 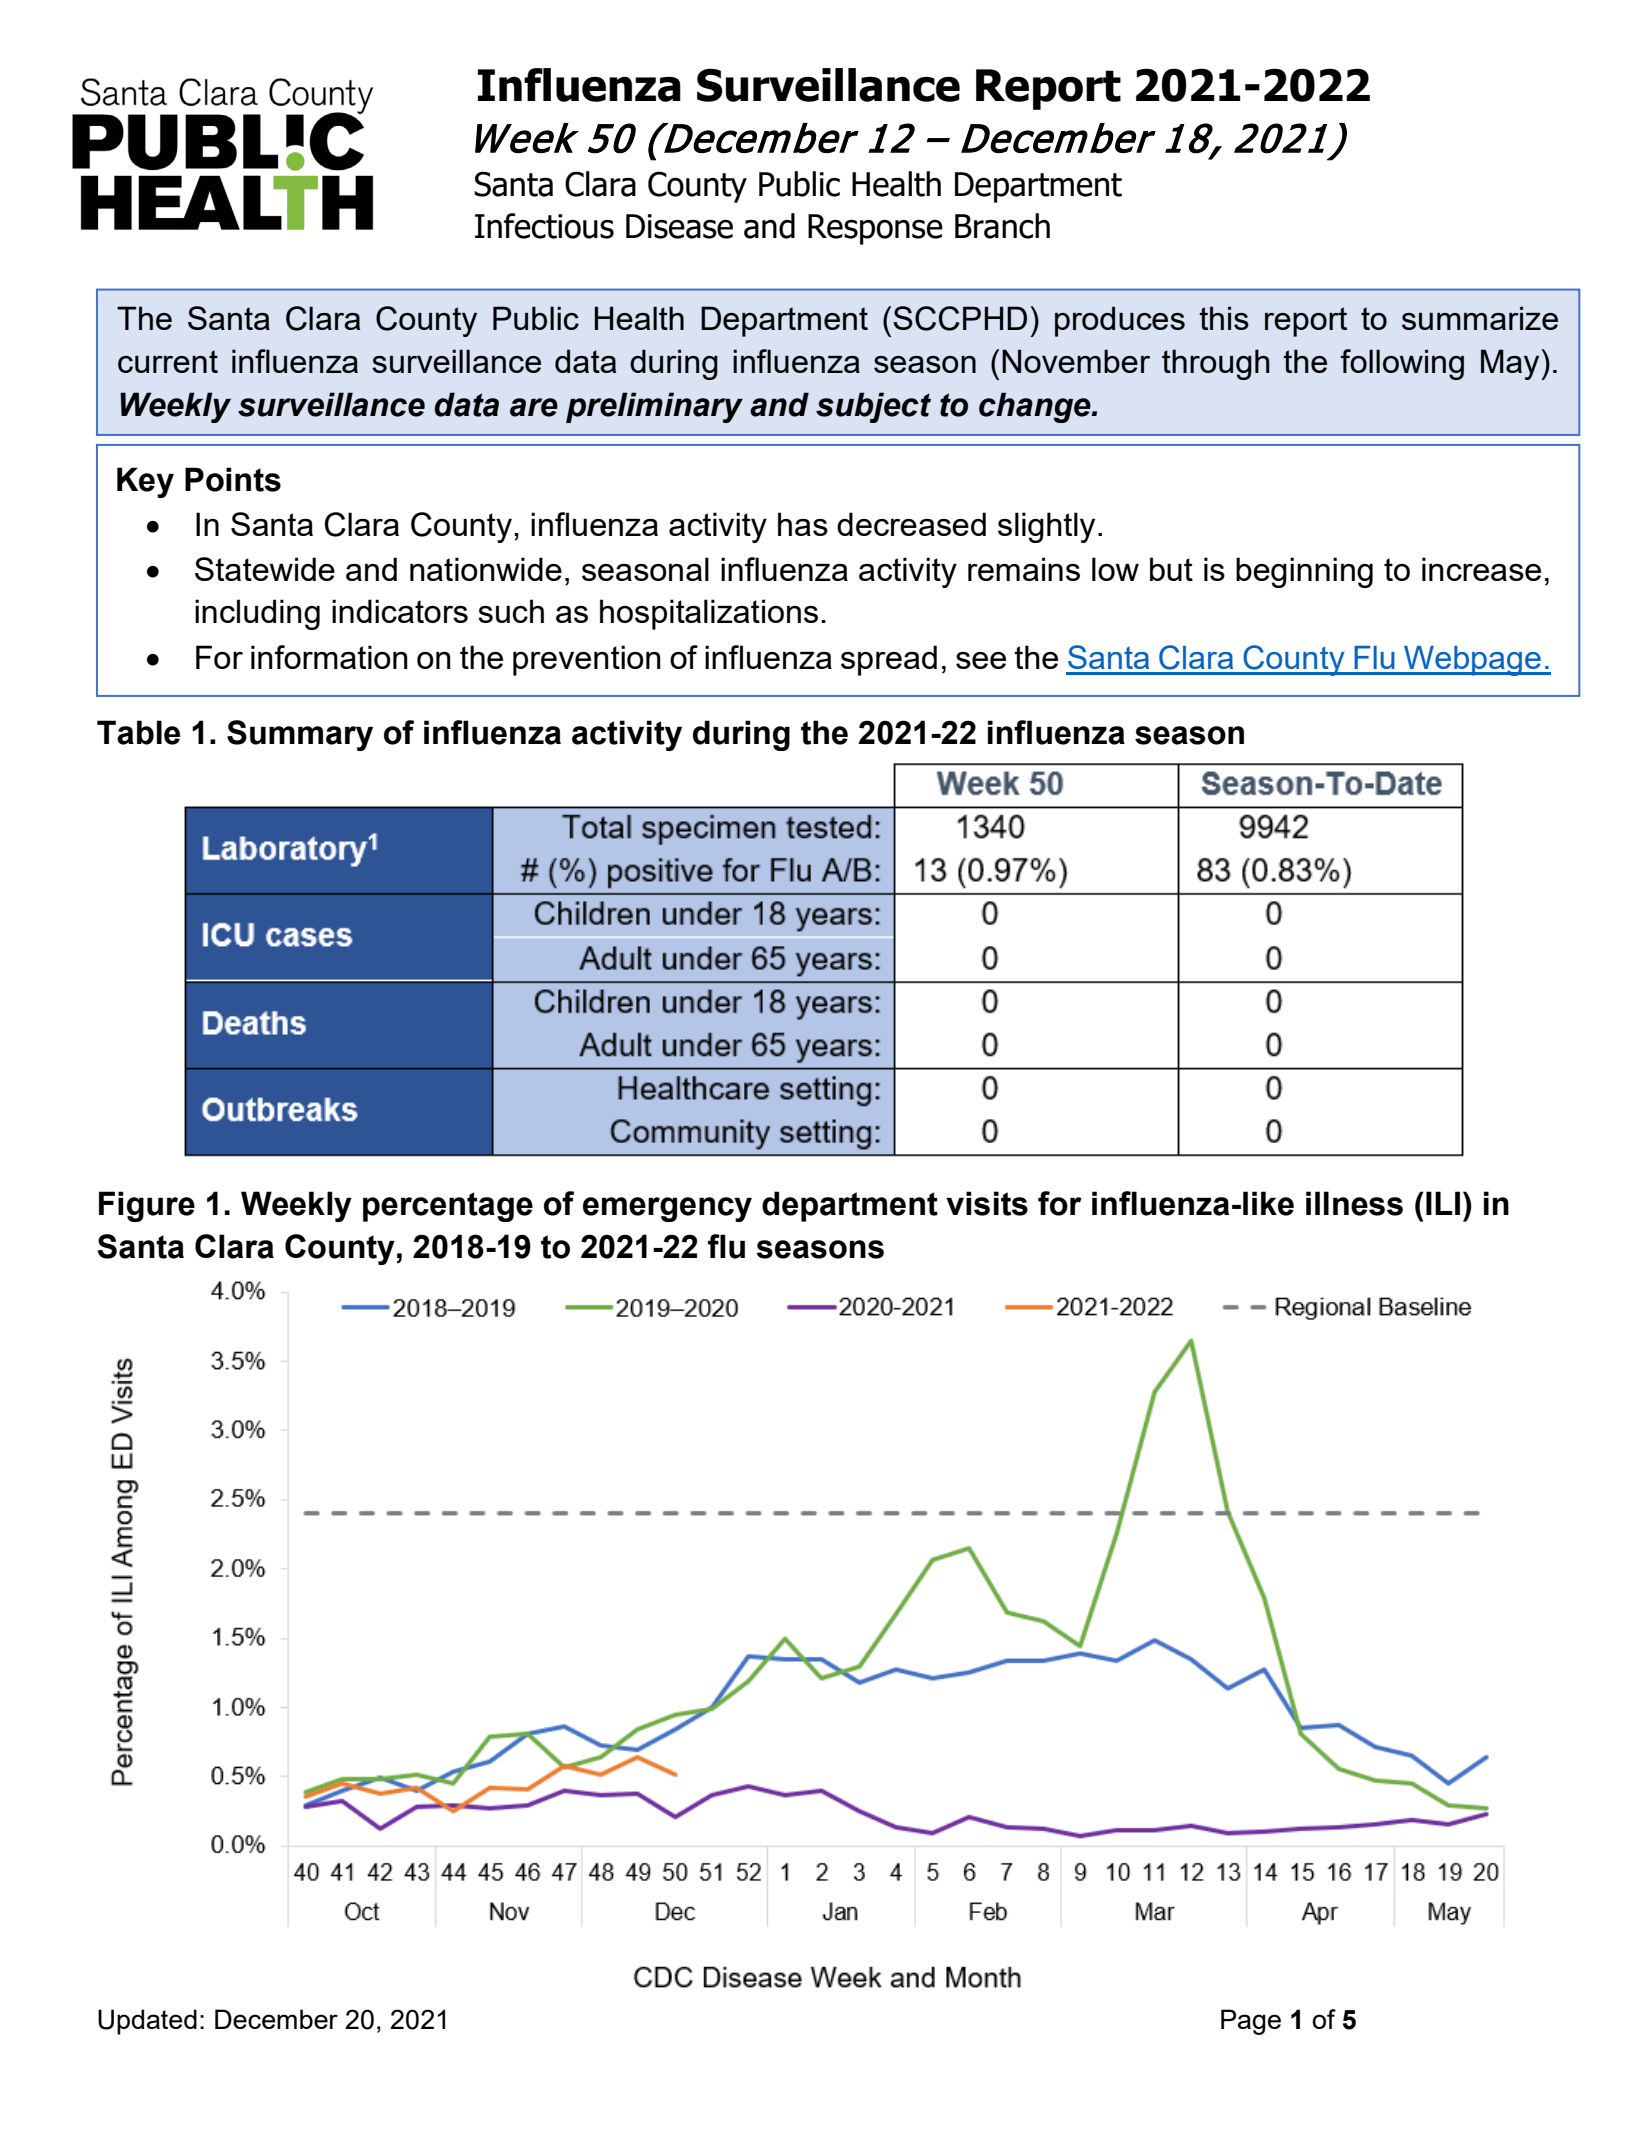 What do you see at coordinates (1224, 318) in the screenshot?
I see `this` at bounding box center [1224, 318].
